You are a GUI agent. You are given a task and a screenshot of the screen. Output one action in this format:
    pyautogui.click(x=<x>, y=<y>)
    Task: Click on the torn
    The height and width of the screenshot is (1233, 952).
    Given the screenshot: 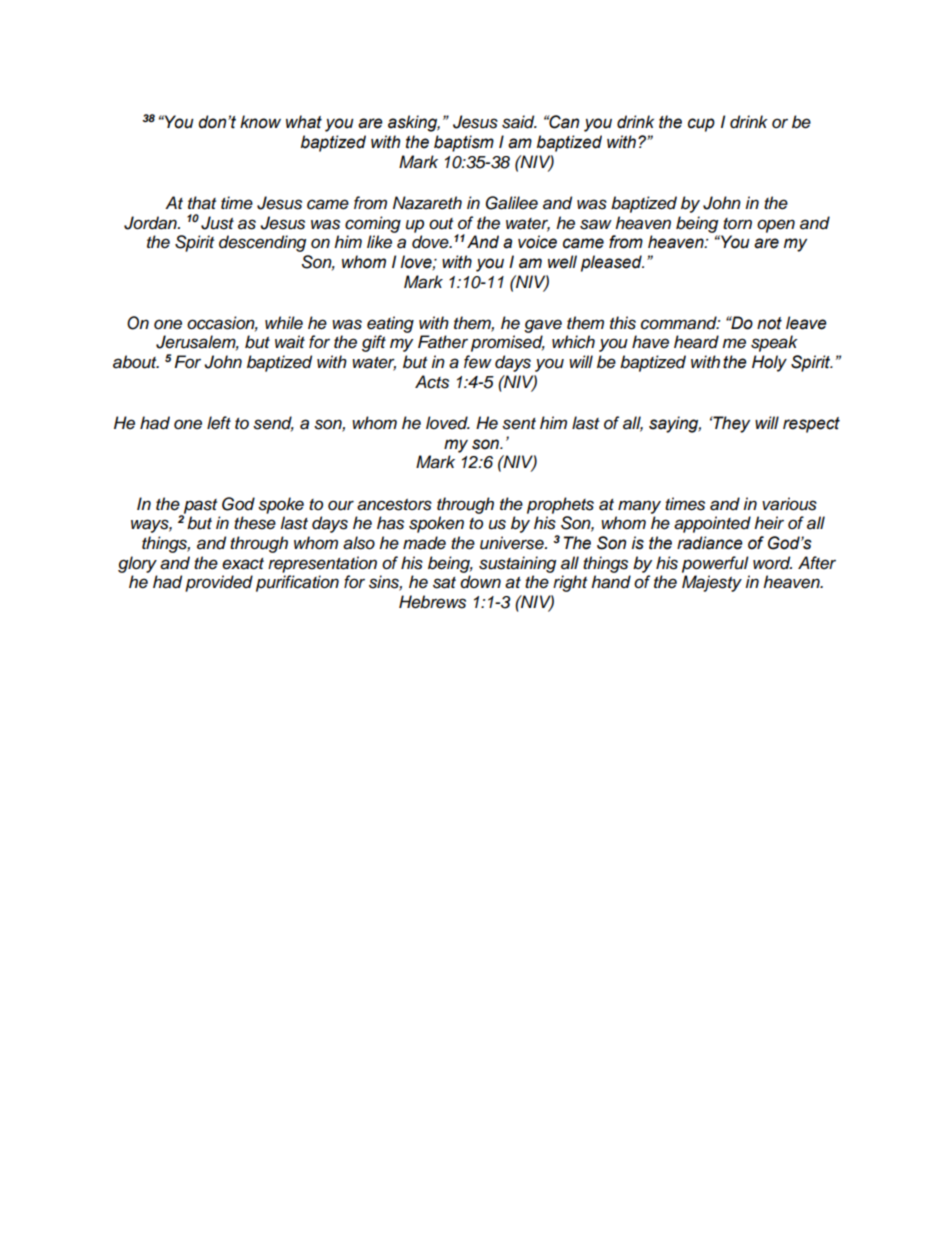 What is the action you would take?
    pyautogui.click(x=737, y=223)
